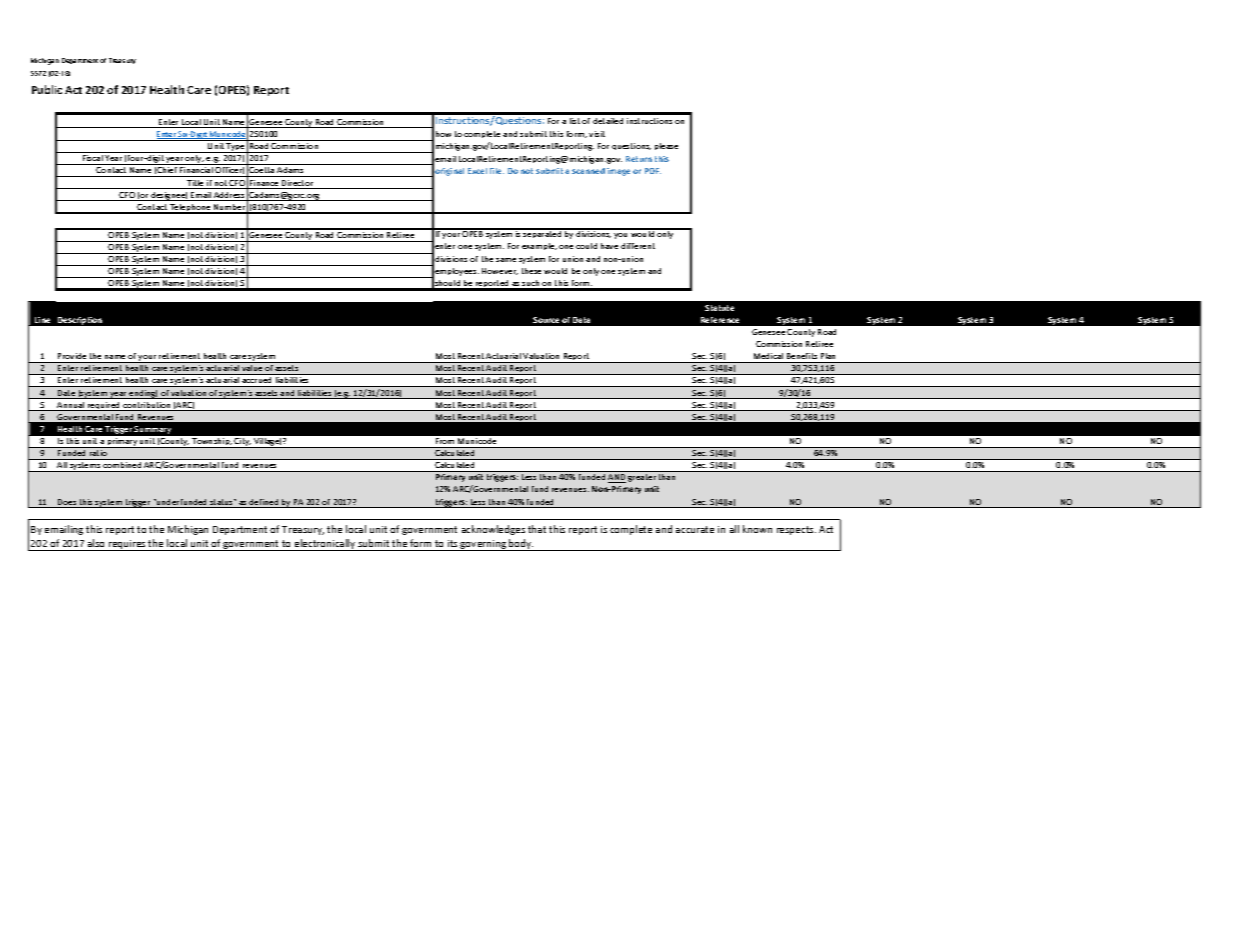  I want to click on Medical, so click(768, 356).
